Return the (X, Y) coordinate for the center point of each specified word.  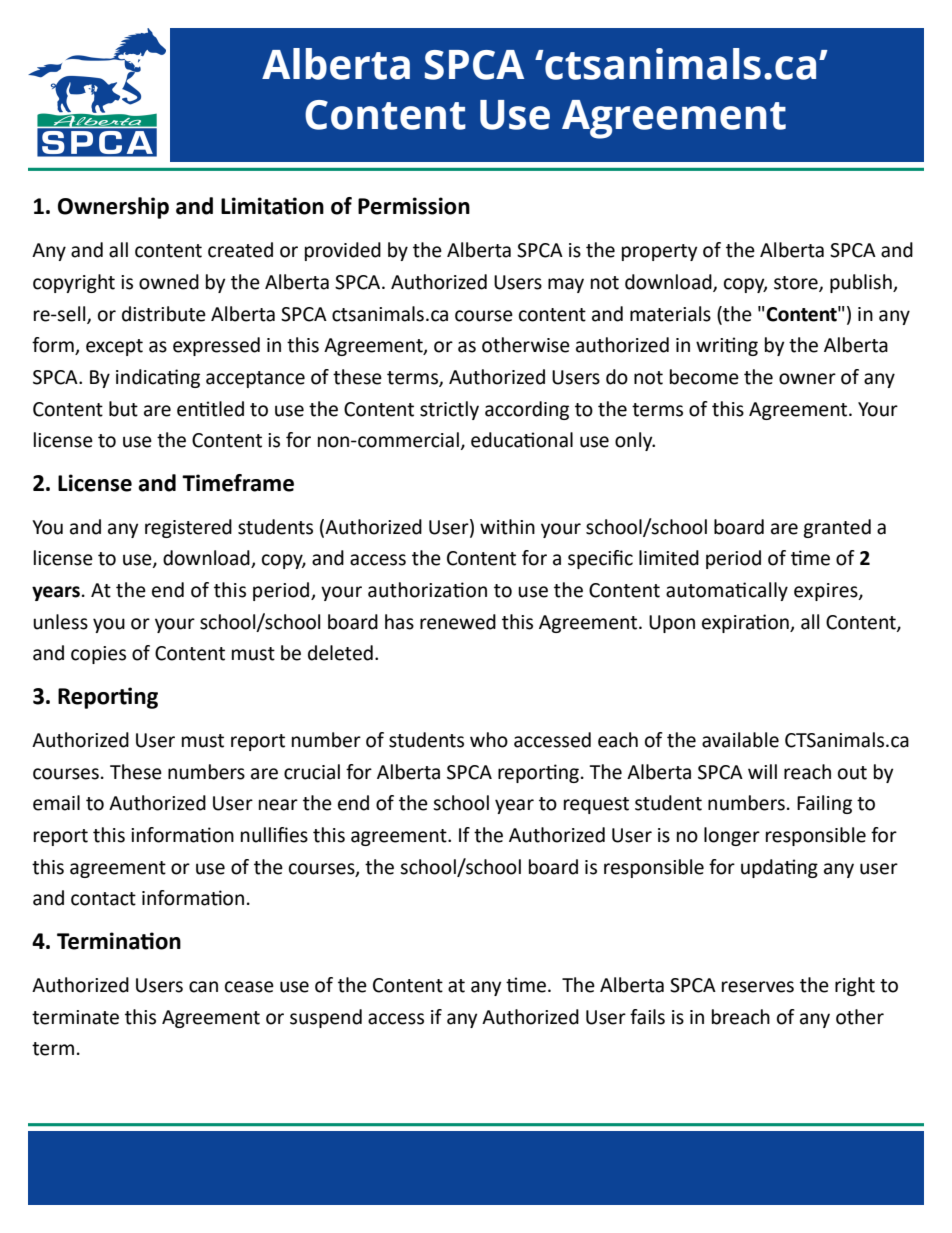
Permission (414, 206)
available (740, 740)
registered (188, 528)
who (489, 740)
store (797, 283)
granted (837, 528)
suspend (326, 1018)
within (507, 527)
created (240, 250)
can (203, 987)
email (56, 803)
